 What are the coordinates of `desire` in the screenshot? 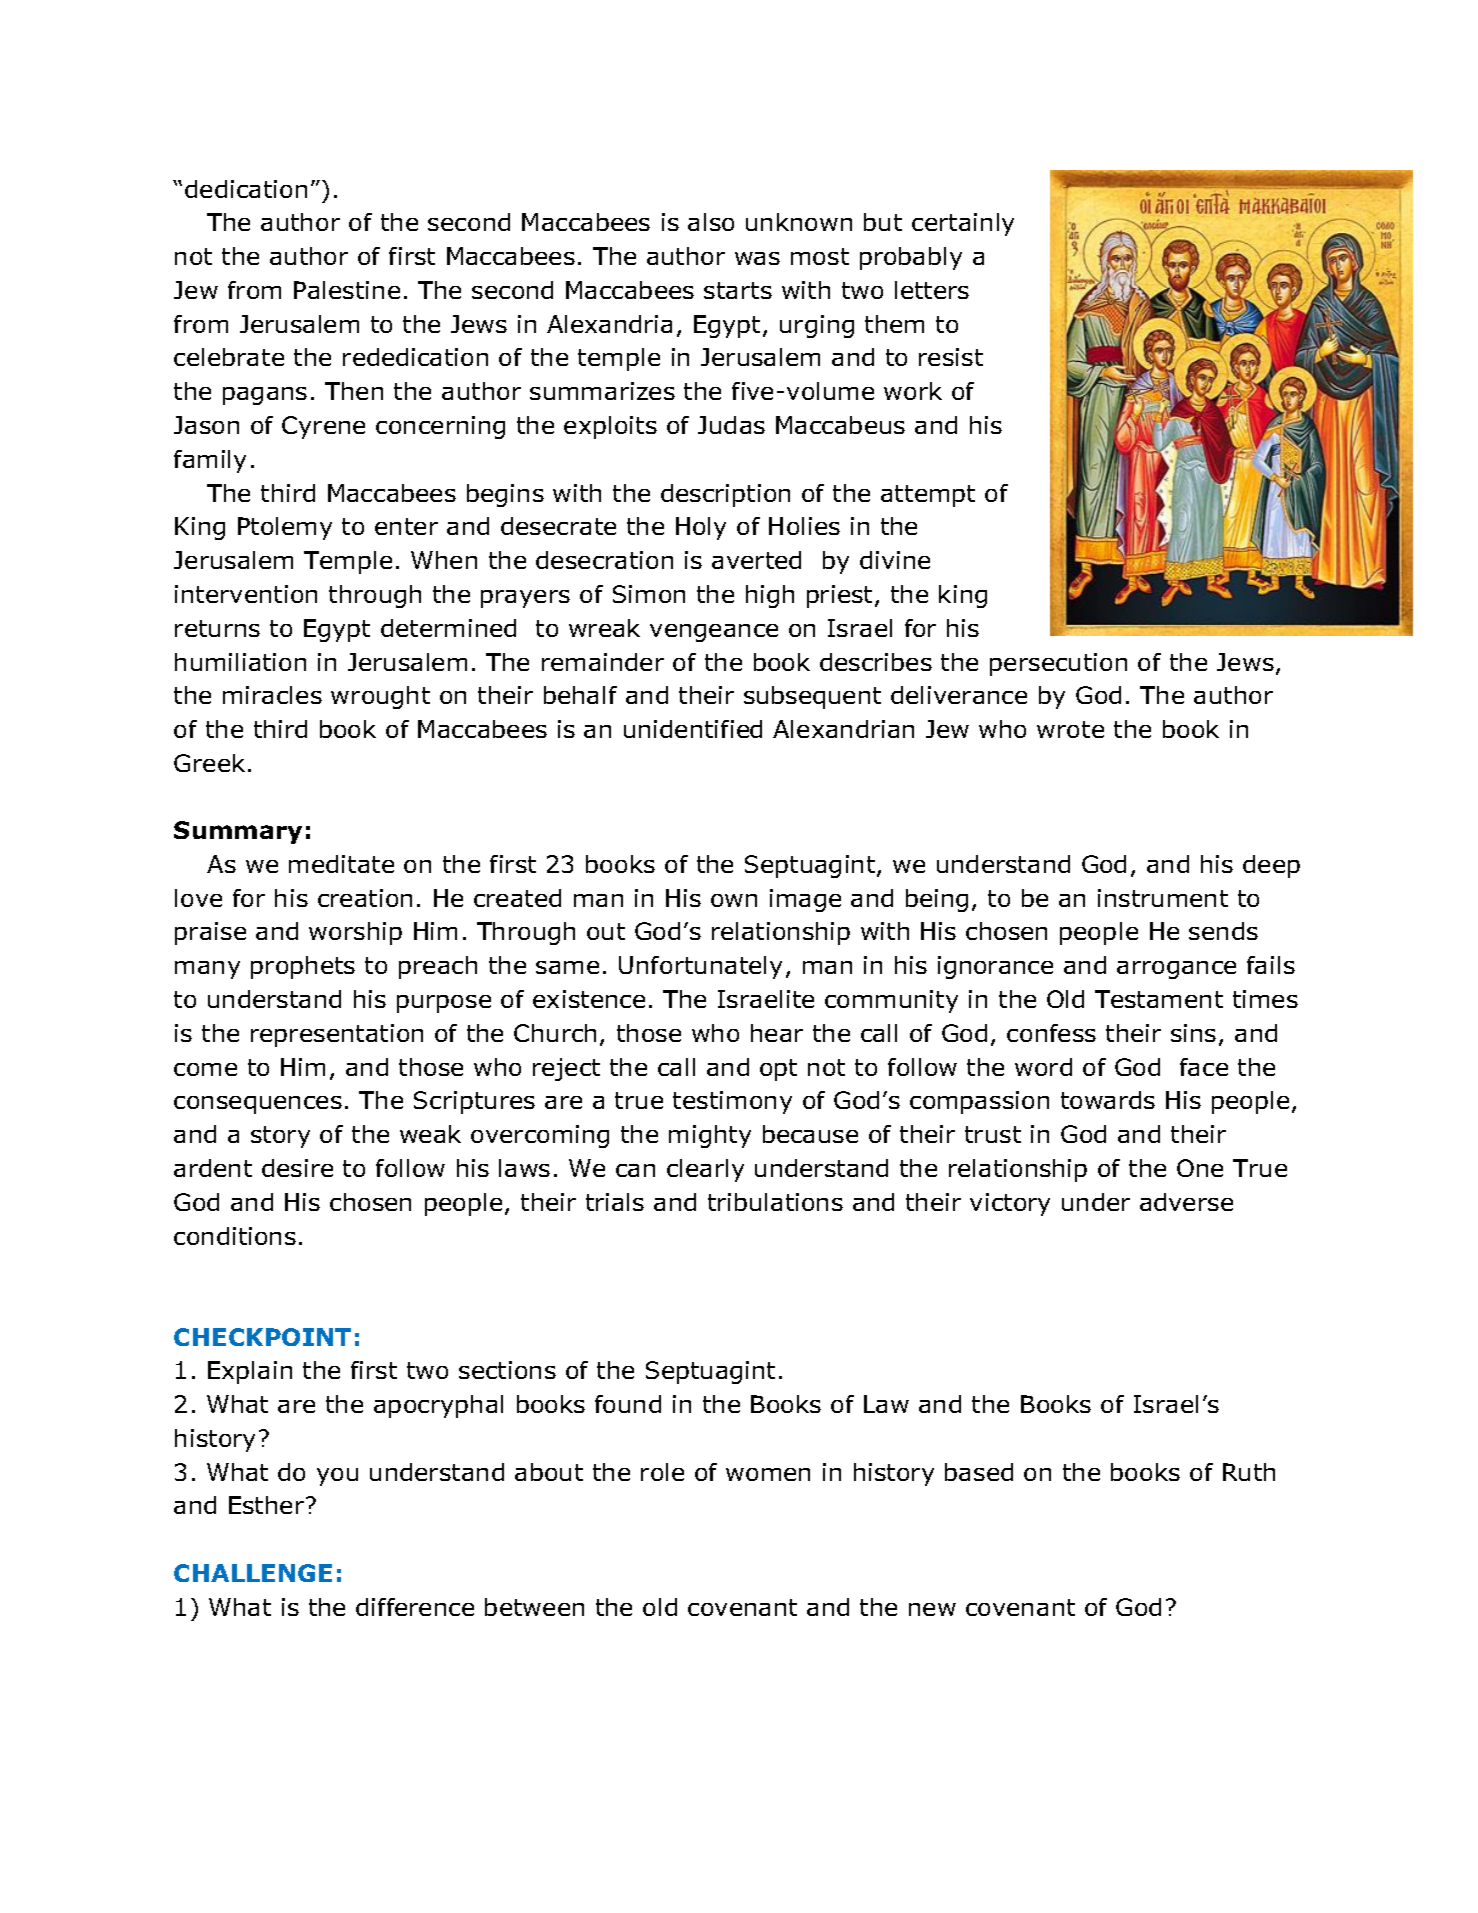 It's located at (297, 1168).
